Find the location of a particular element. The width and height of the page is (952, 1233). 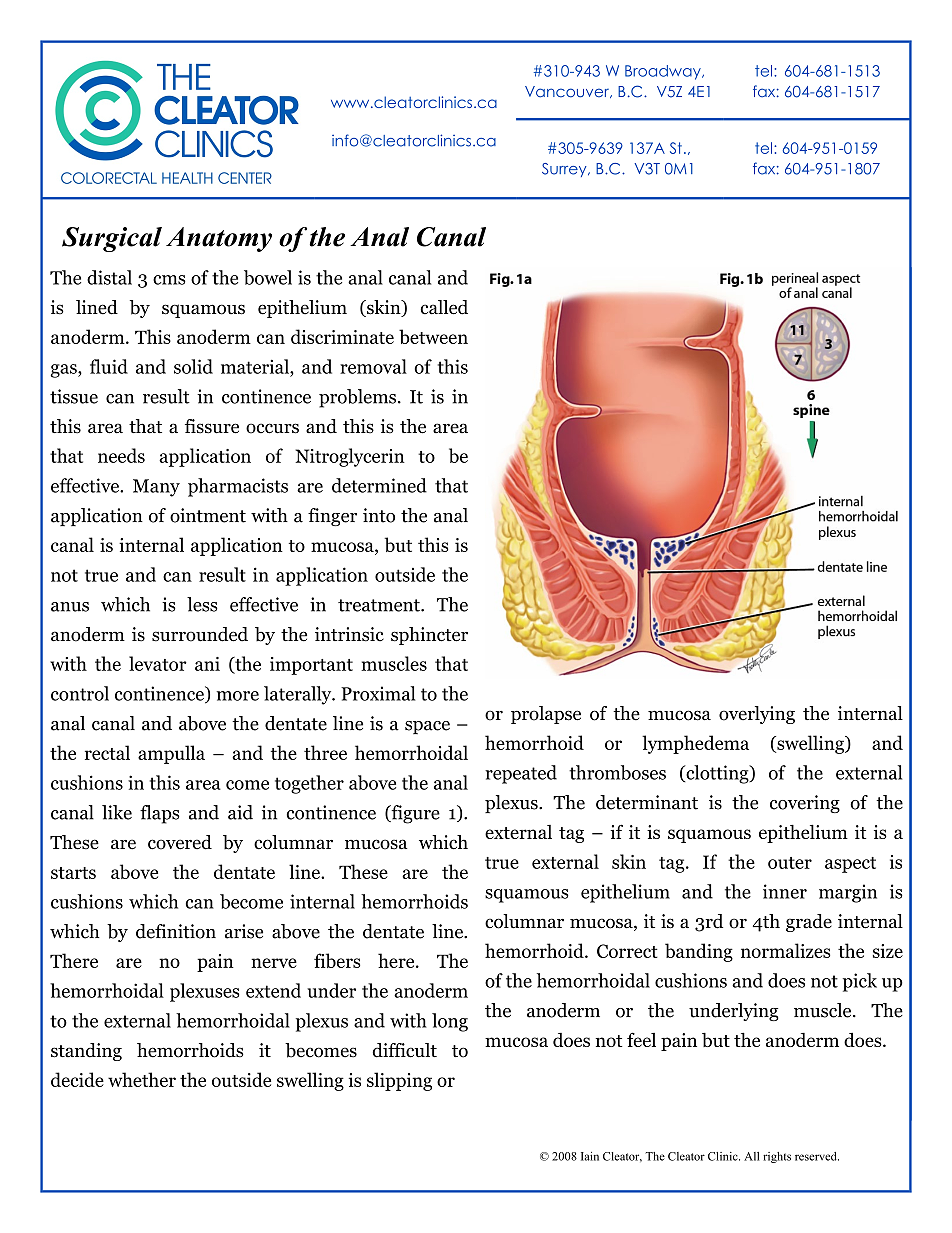

rights is located at coordinates (777, 1157).
